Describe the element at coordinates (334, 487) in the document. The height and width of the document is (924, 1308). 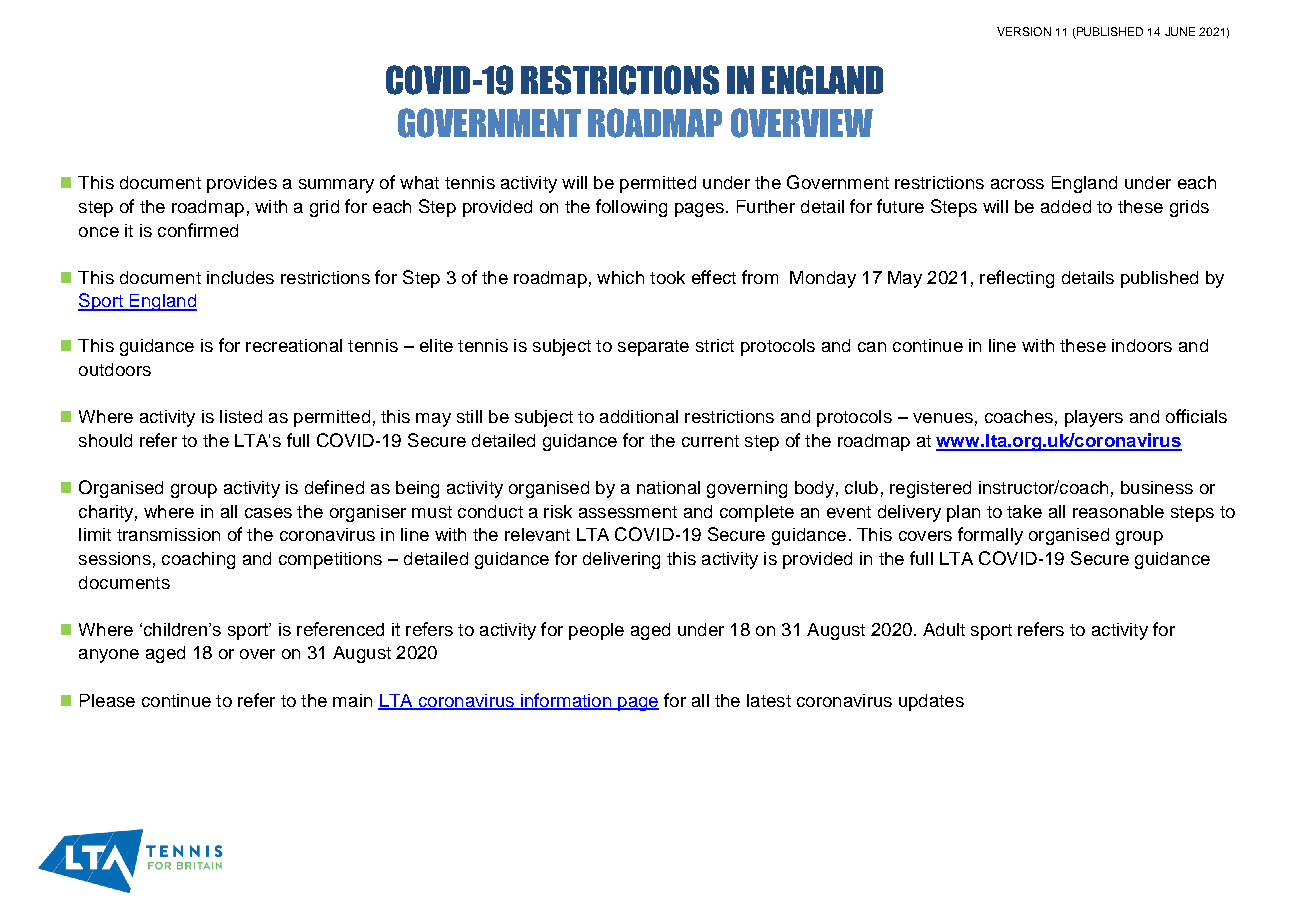
I see `defined` at that location.
